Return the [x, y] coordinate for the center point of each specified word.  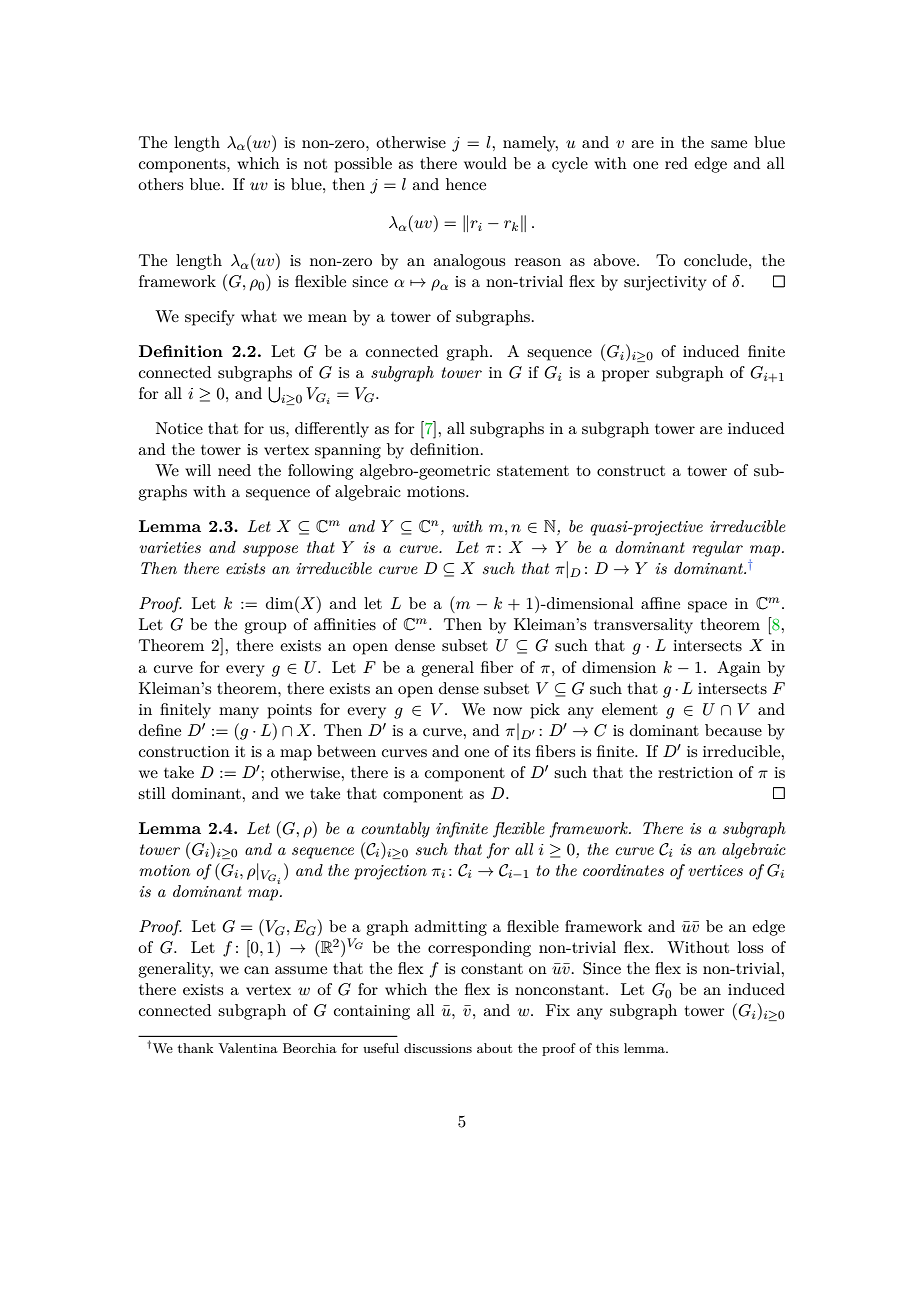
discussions [438, 1048]
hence [466, 184]
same [729, 144]
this [607, 1048]
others [160, 184]
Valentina [248, 1048]
